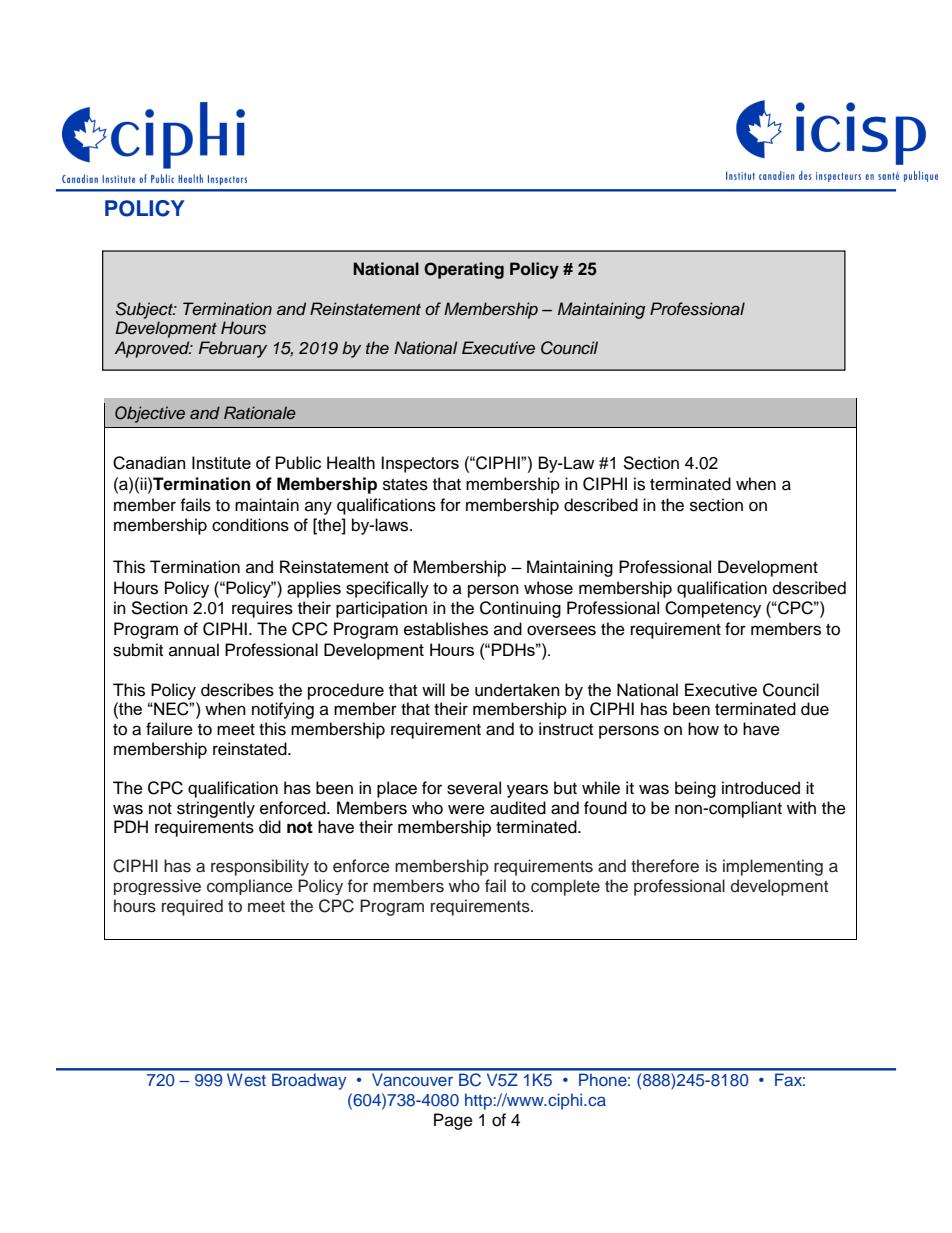  Describe the element at coordinates (146, 310) in the screenshot. I see `Subject` at that location.
